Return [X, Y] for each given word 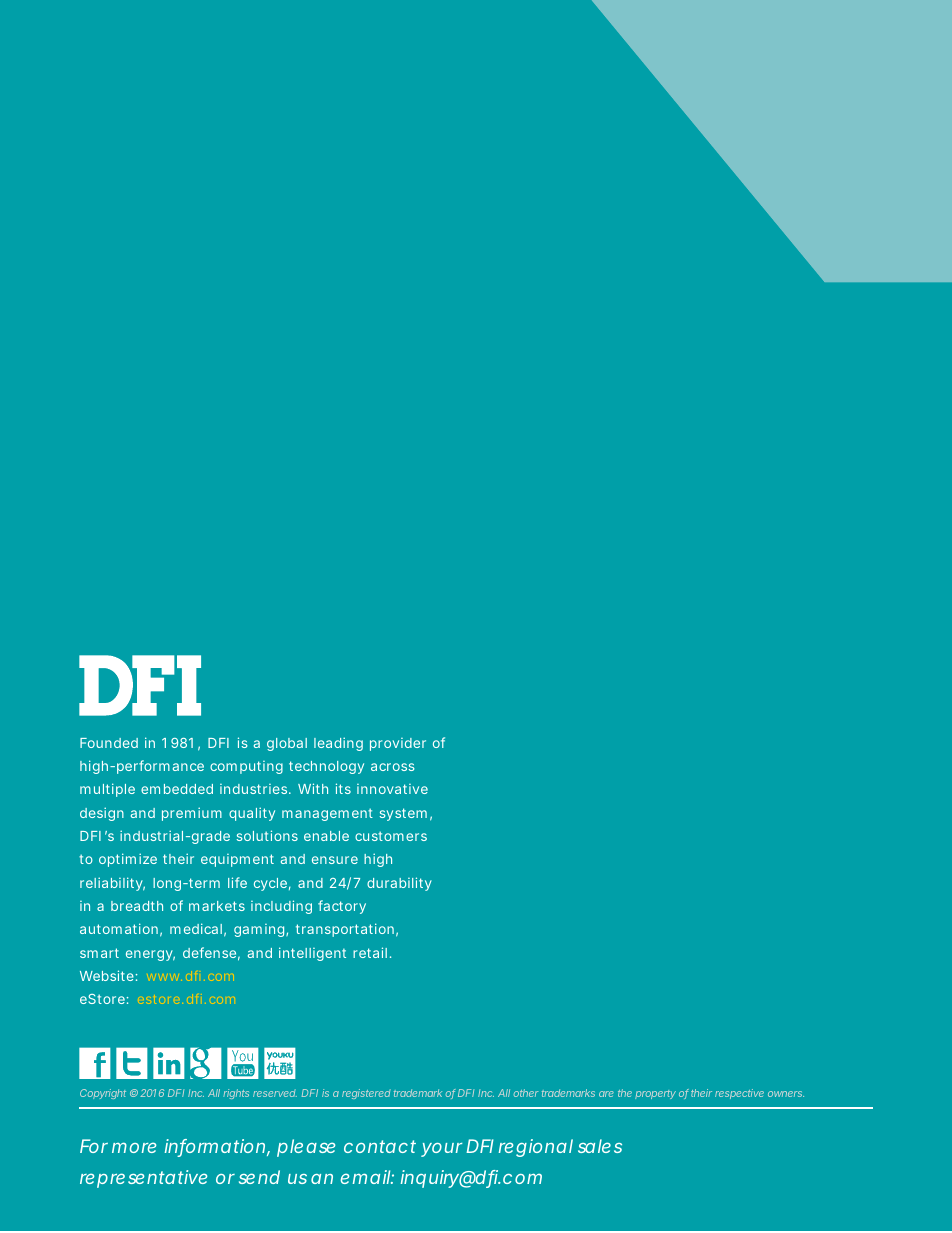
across [393, 767]
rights [236, 1094]
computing [246, 767]
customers [391, 836]
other [526, 1093]
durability [399, 884]
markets [217, 906]
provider [398, 744]
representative [143, 1179]
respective [739, 1094]
